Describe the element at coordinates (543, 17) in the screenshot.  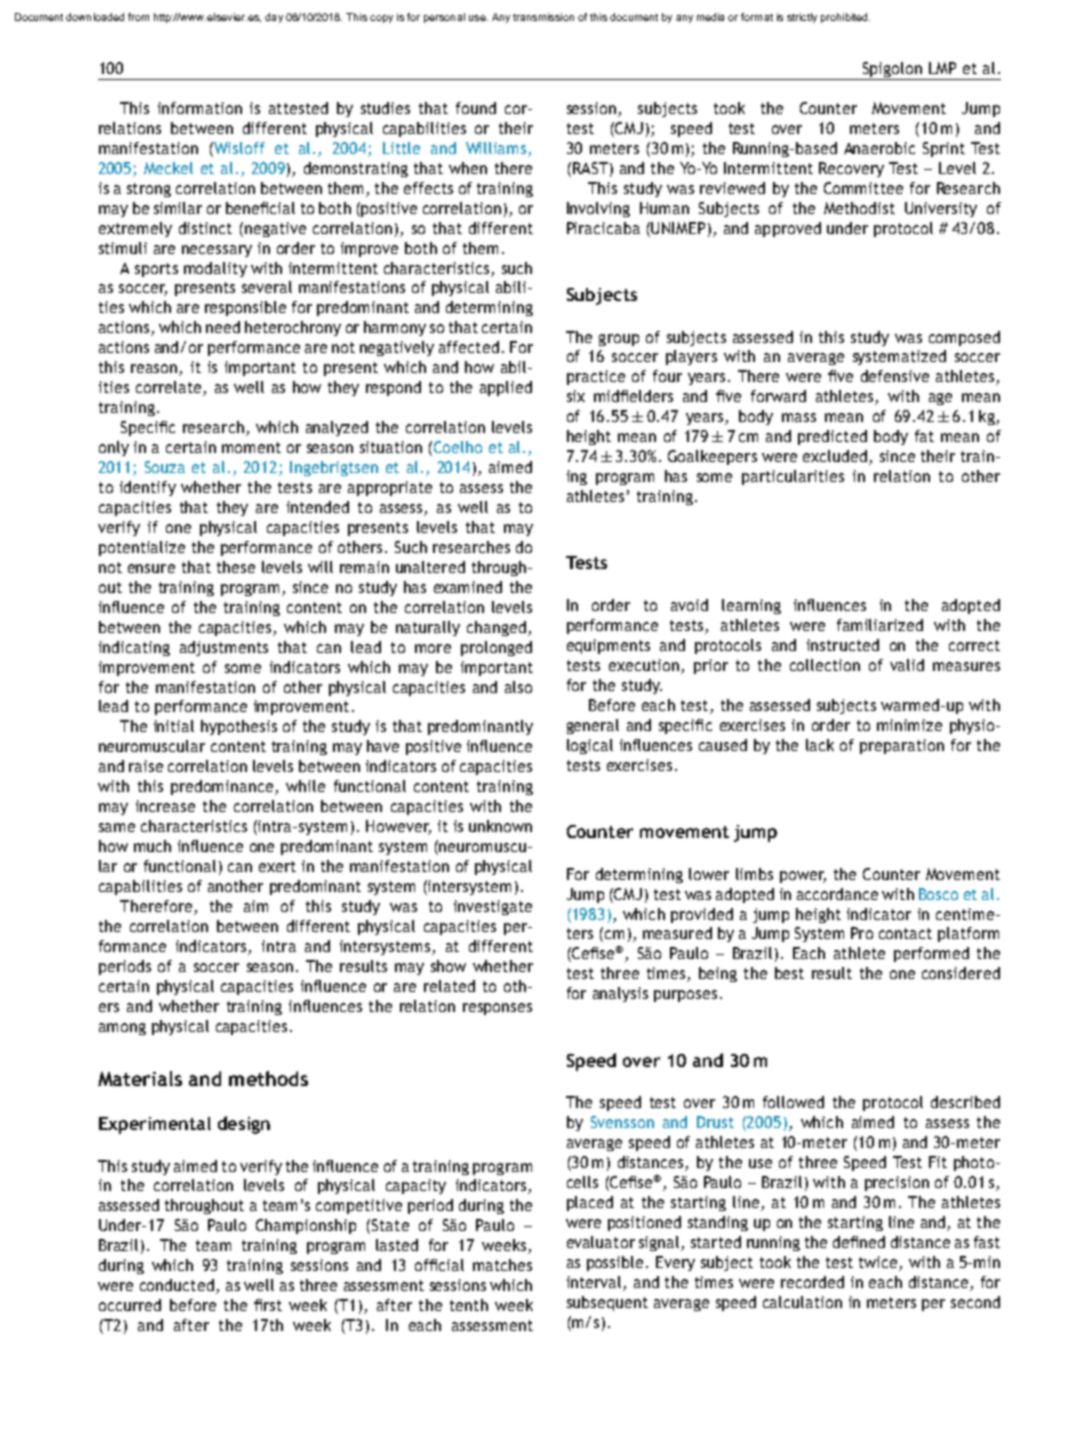
I see `transmission` at that location.
